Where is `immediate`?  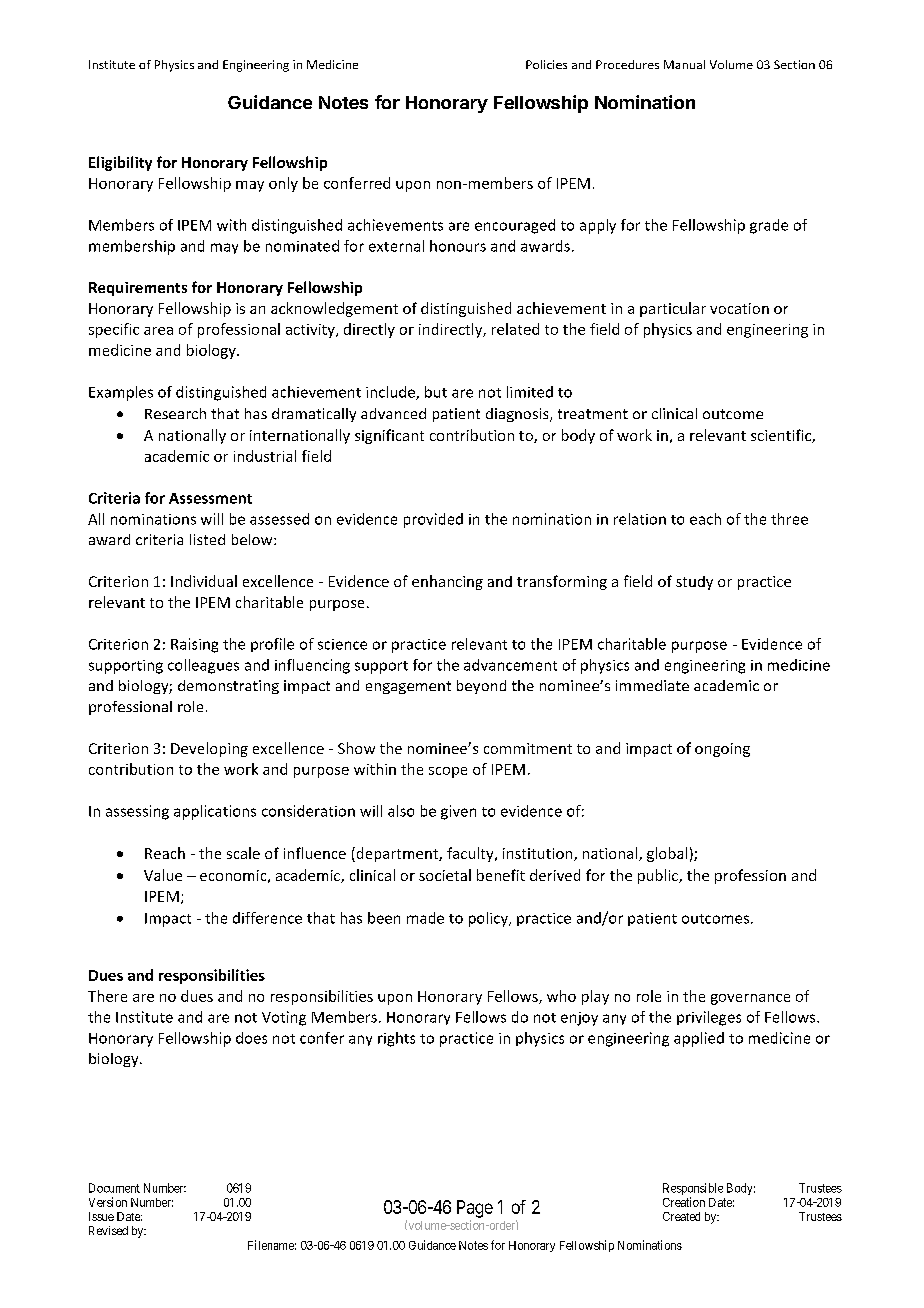
immediate is located at coordinates (652, 685).
